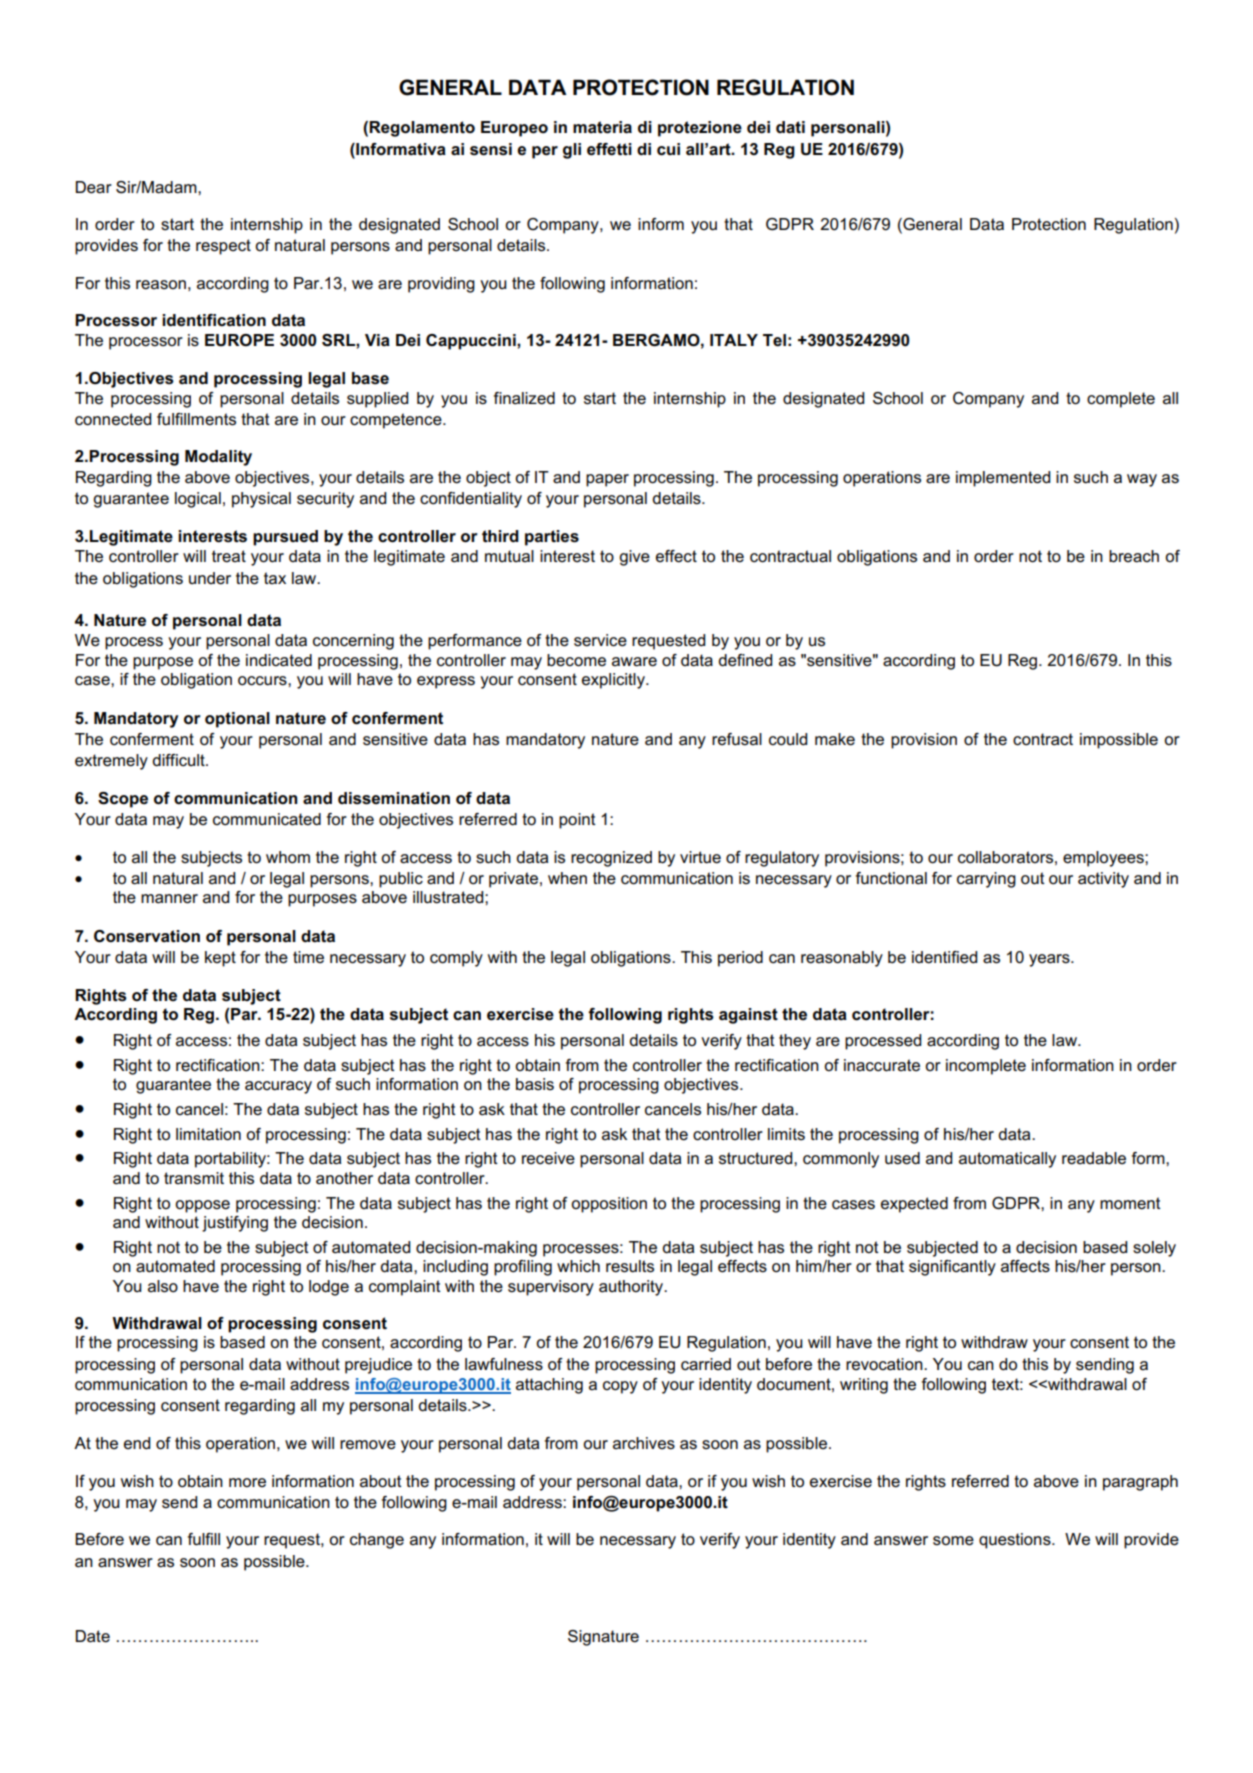 This screenshot has width=1253, height=1773. Describe the element at coordinates (229, 556) in the screenshot. I see `treat` at that location.
